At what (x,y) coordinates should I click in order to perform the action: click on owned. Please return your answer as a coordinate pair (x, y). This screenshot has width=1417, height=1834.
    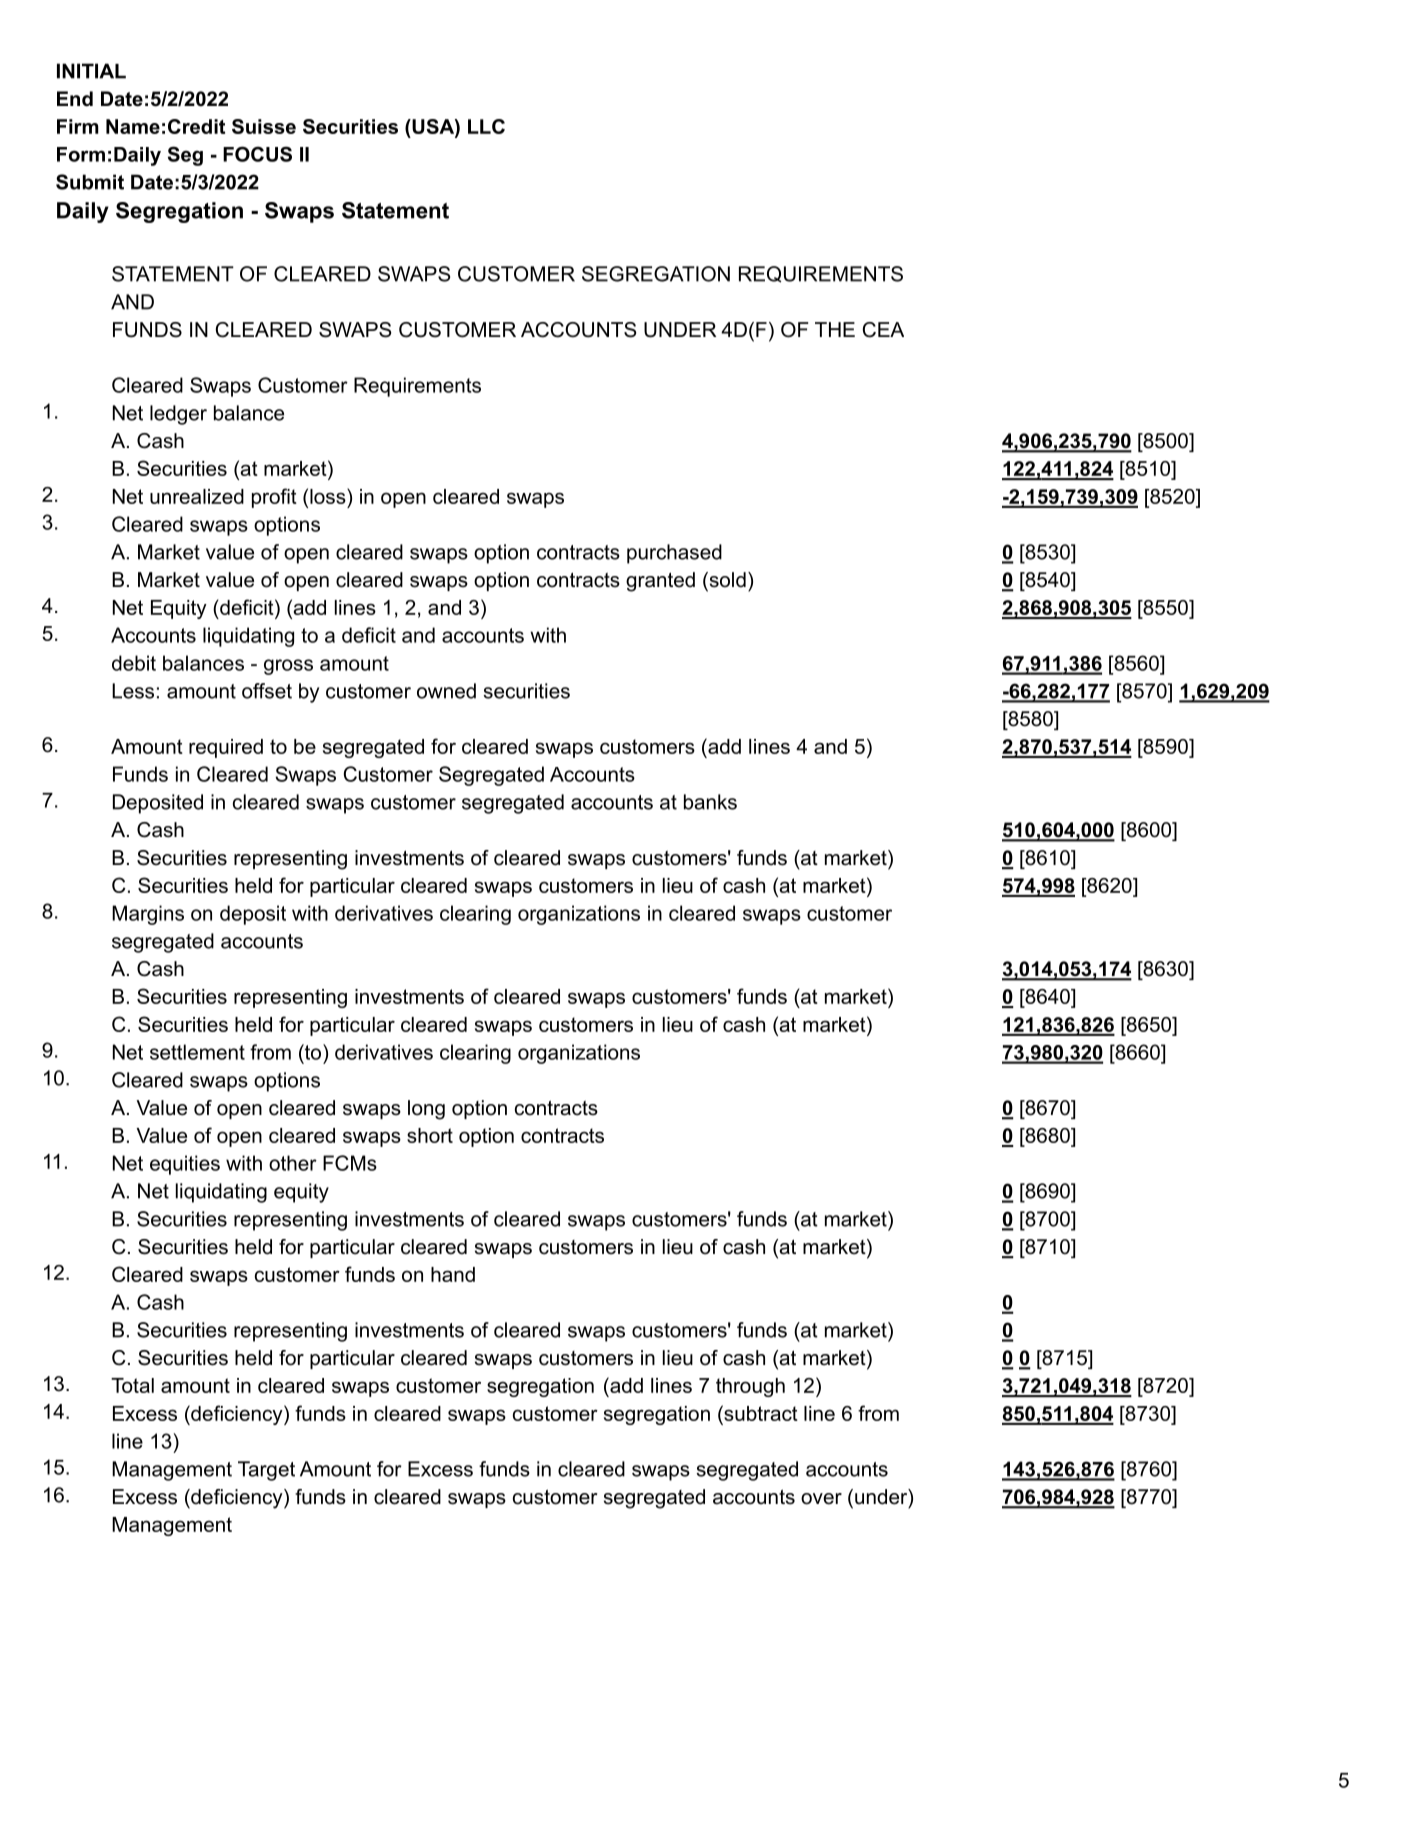
    Looking at the image, I should click on (446, 691).
